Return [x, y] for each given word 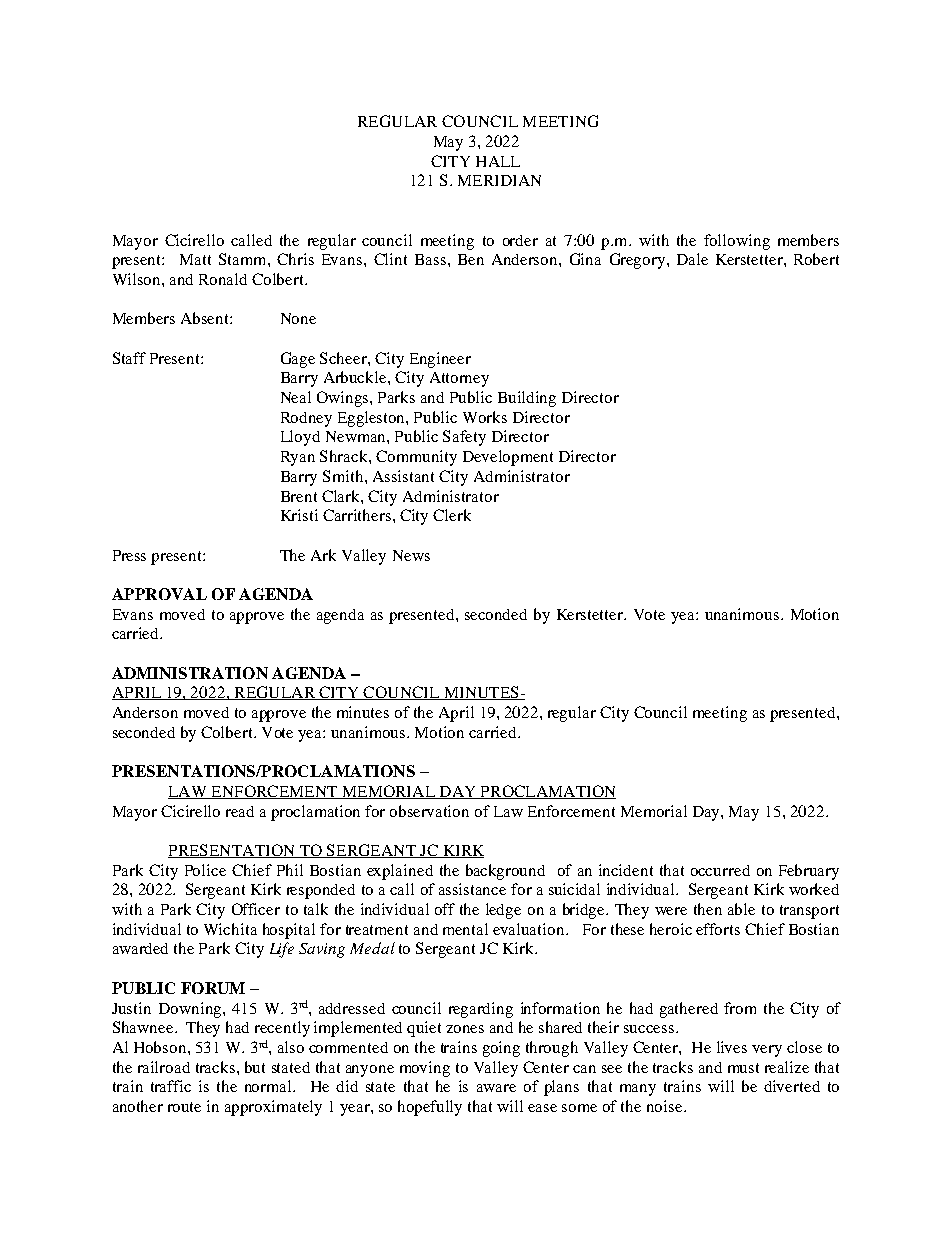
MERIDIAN [499, 180]
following [737, 242]
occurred [720, 870]
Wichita [230, 929]
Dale [692, 259]
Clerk [452, 515]
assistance [472, 889]
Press [129, 555]
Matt [195, 259]
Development [508, 458]
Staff [129, 358]
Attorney [459, 379]
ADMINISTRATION [190, 673]
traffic [171, 1086]
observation [429, 811]
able [741, 909]
